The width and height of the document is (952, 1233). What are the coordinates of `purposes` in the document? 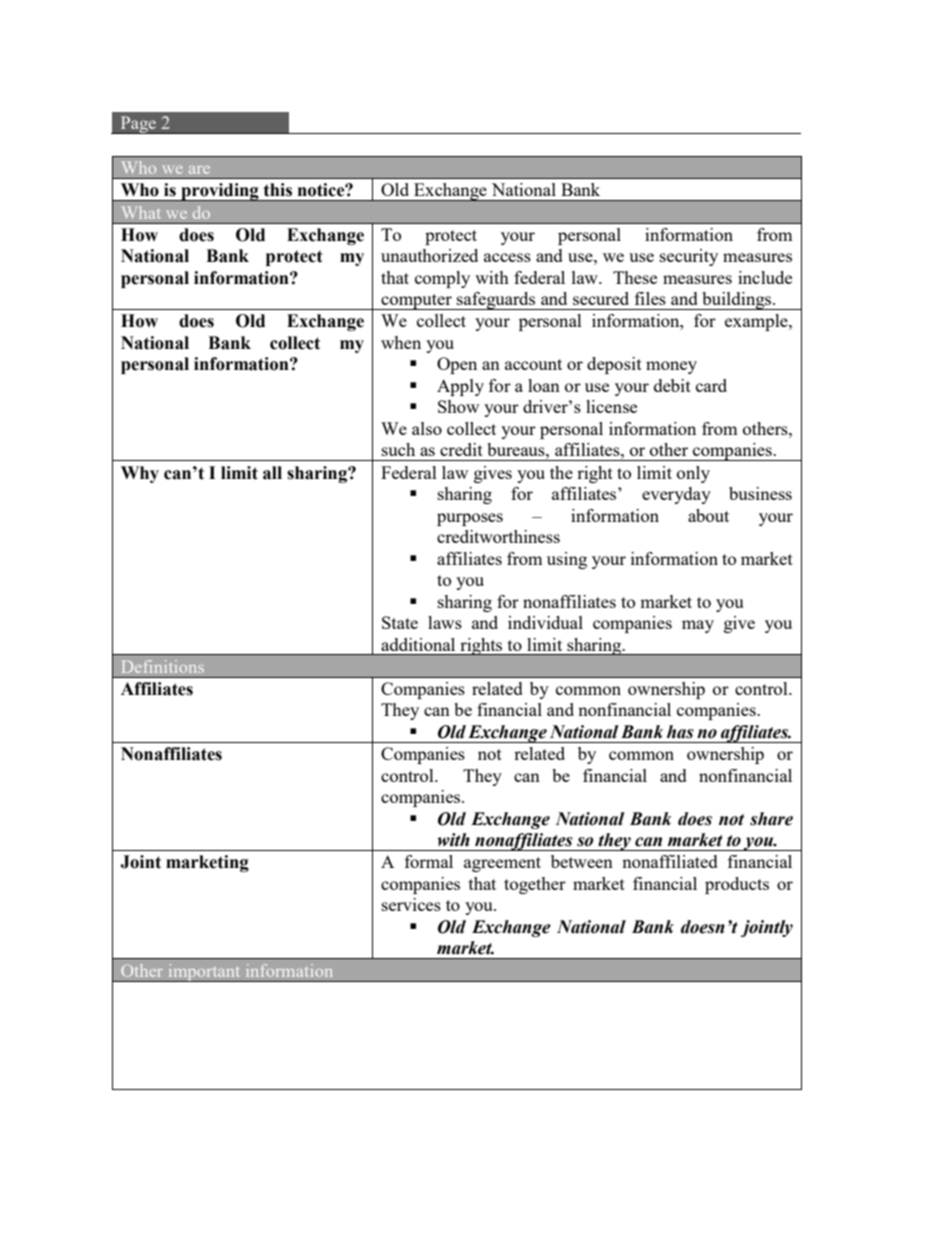 It's located at (470, 519).
